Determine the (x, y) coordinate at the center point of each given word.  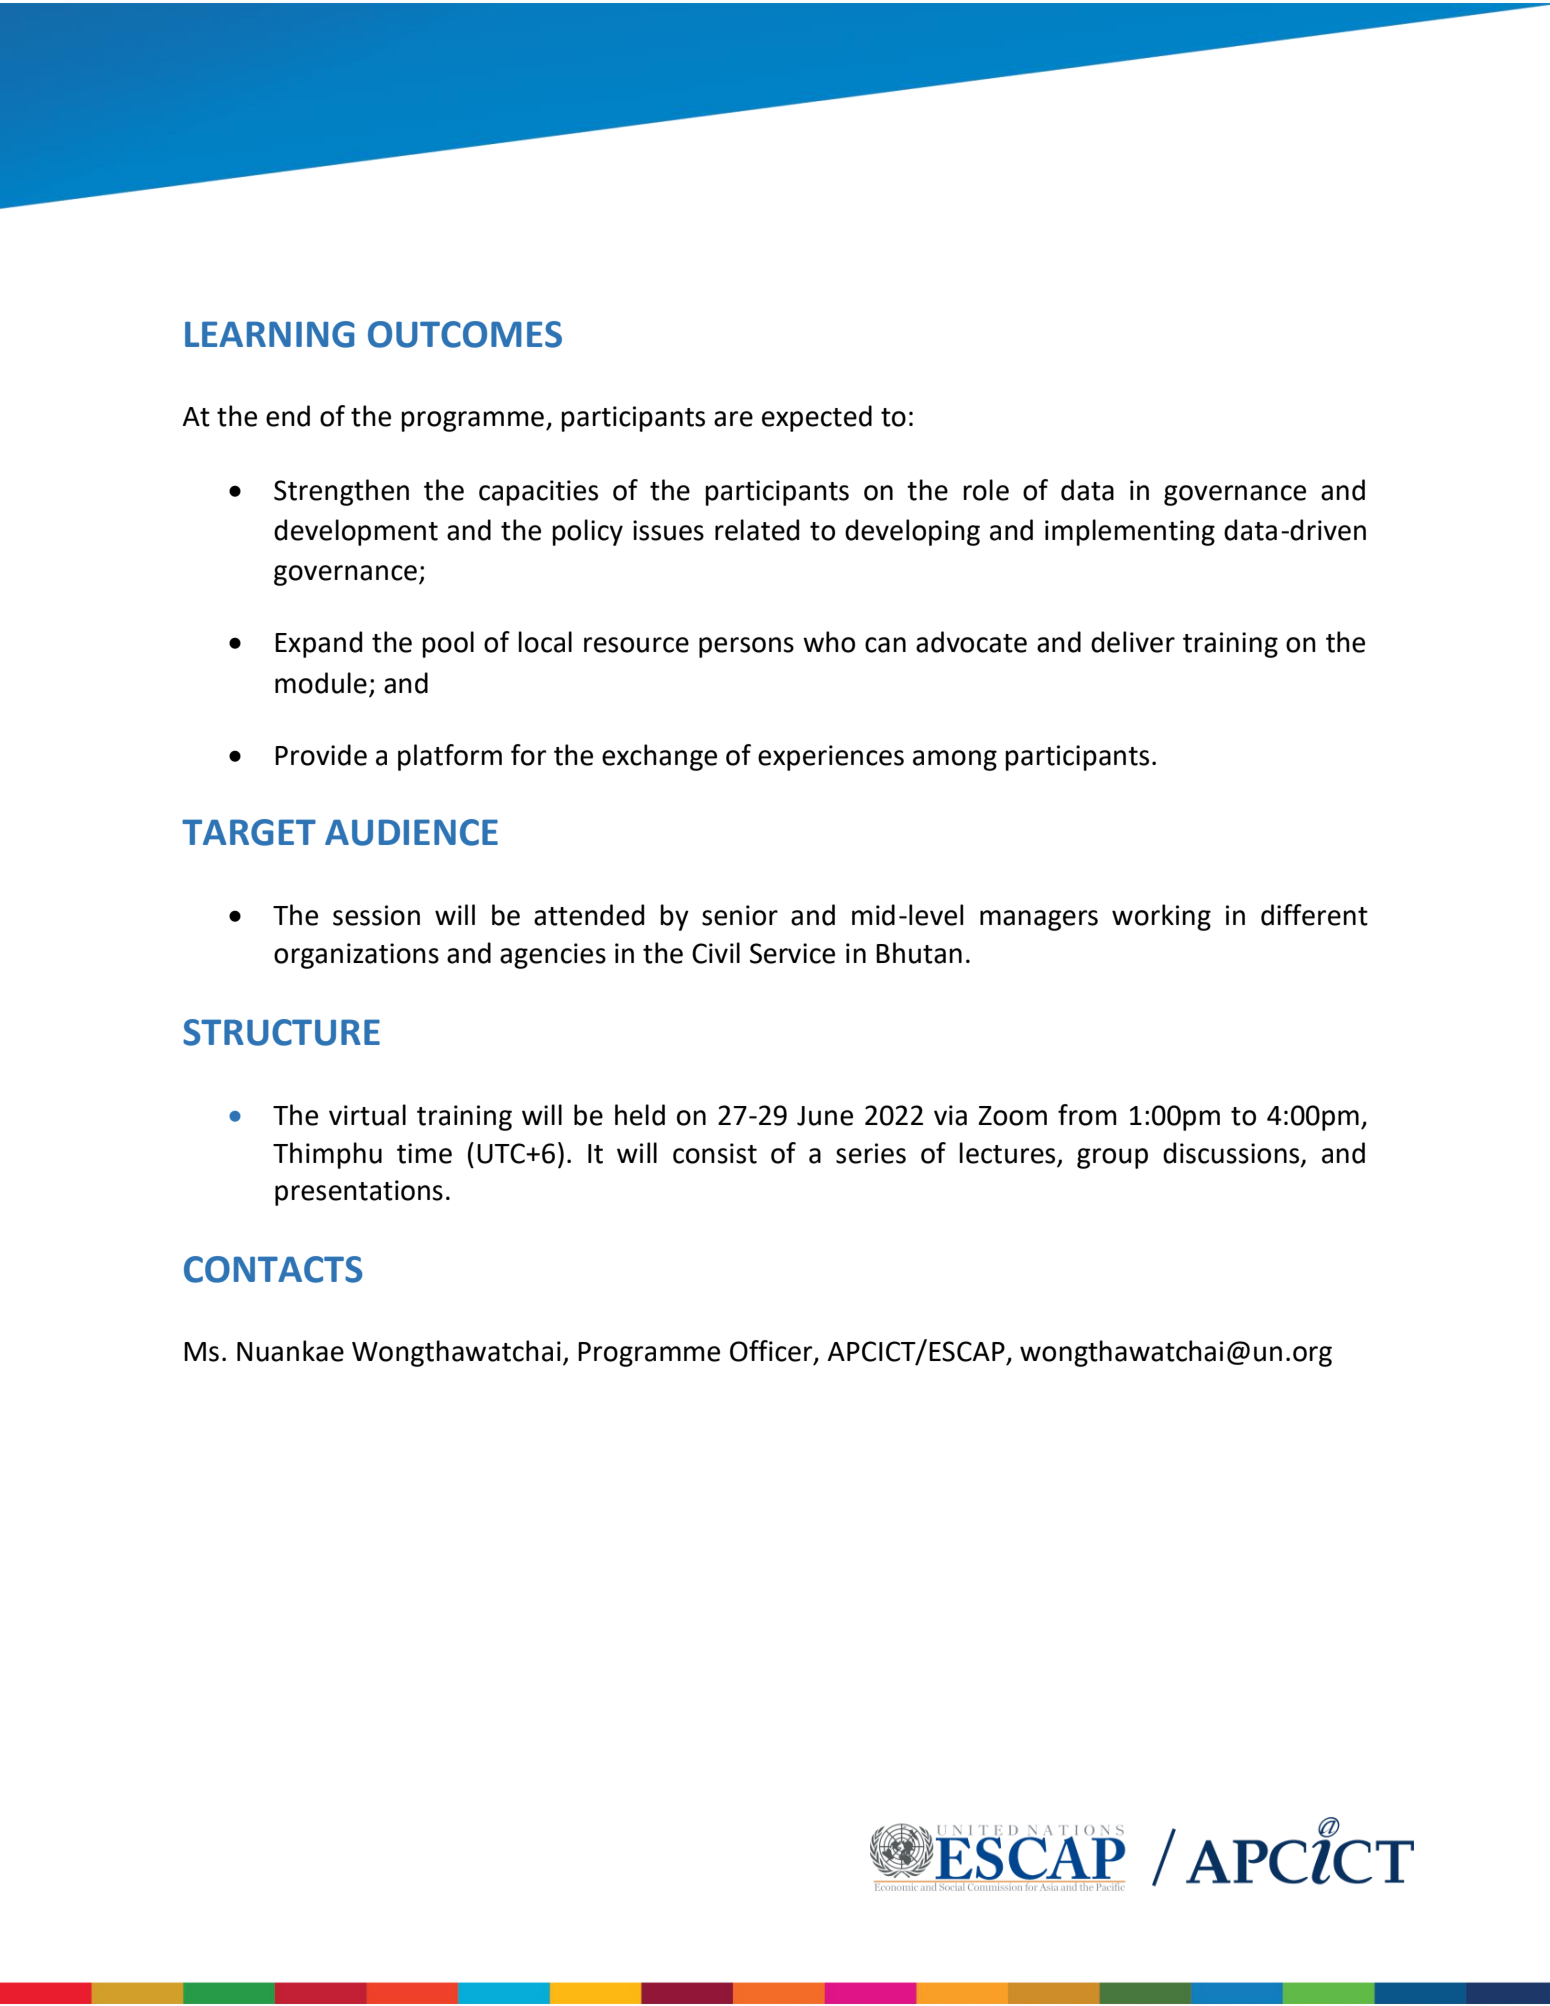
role (986, 490)
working (1161, 917)
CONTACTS (273, 1269)
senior (740, 915)
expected (817, 418)
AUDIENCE (411, 832)
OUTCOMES (465, 334)
